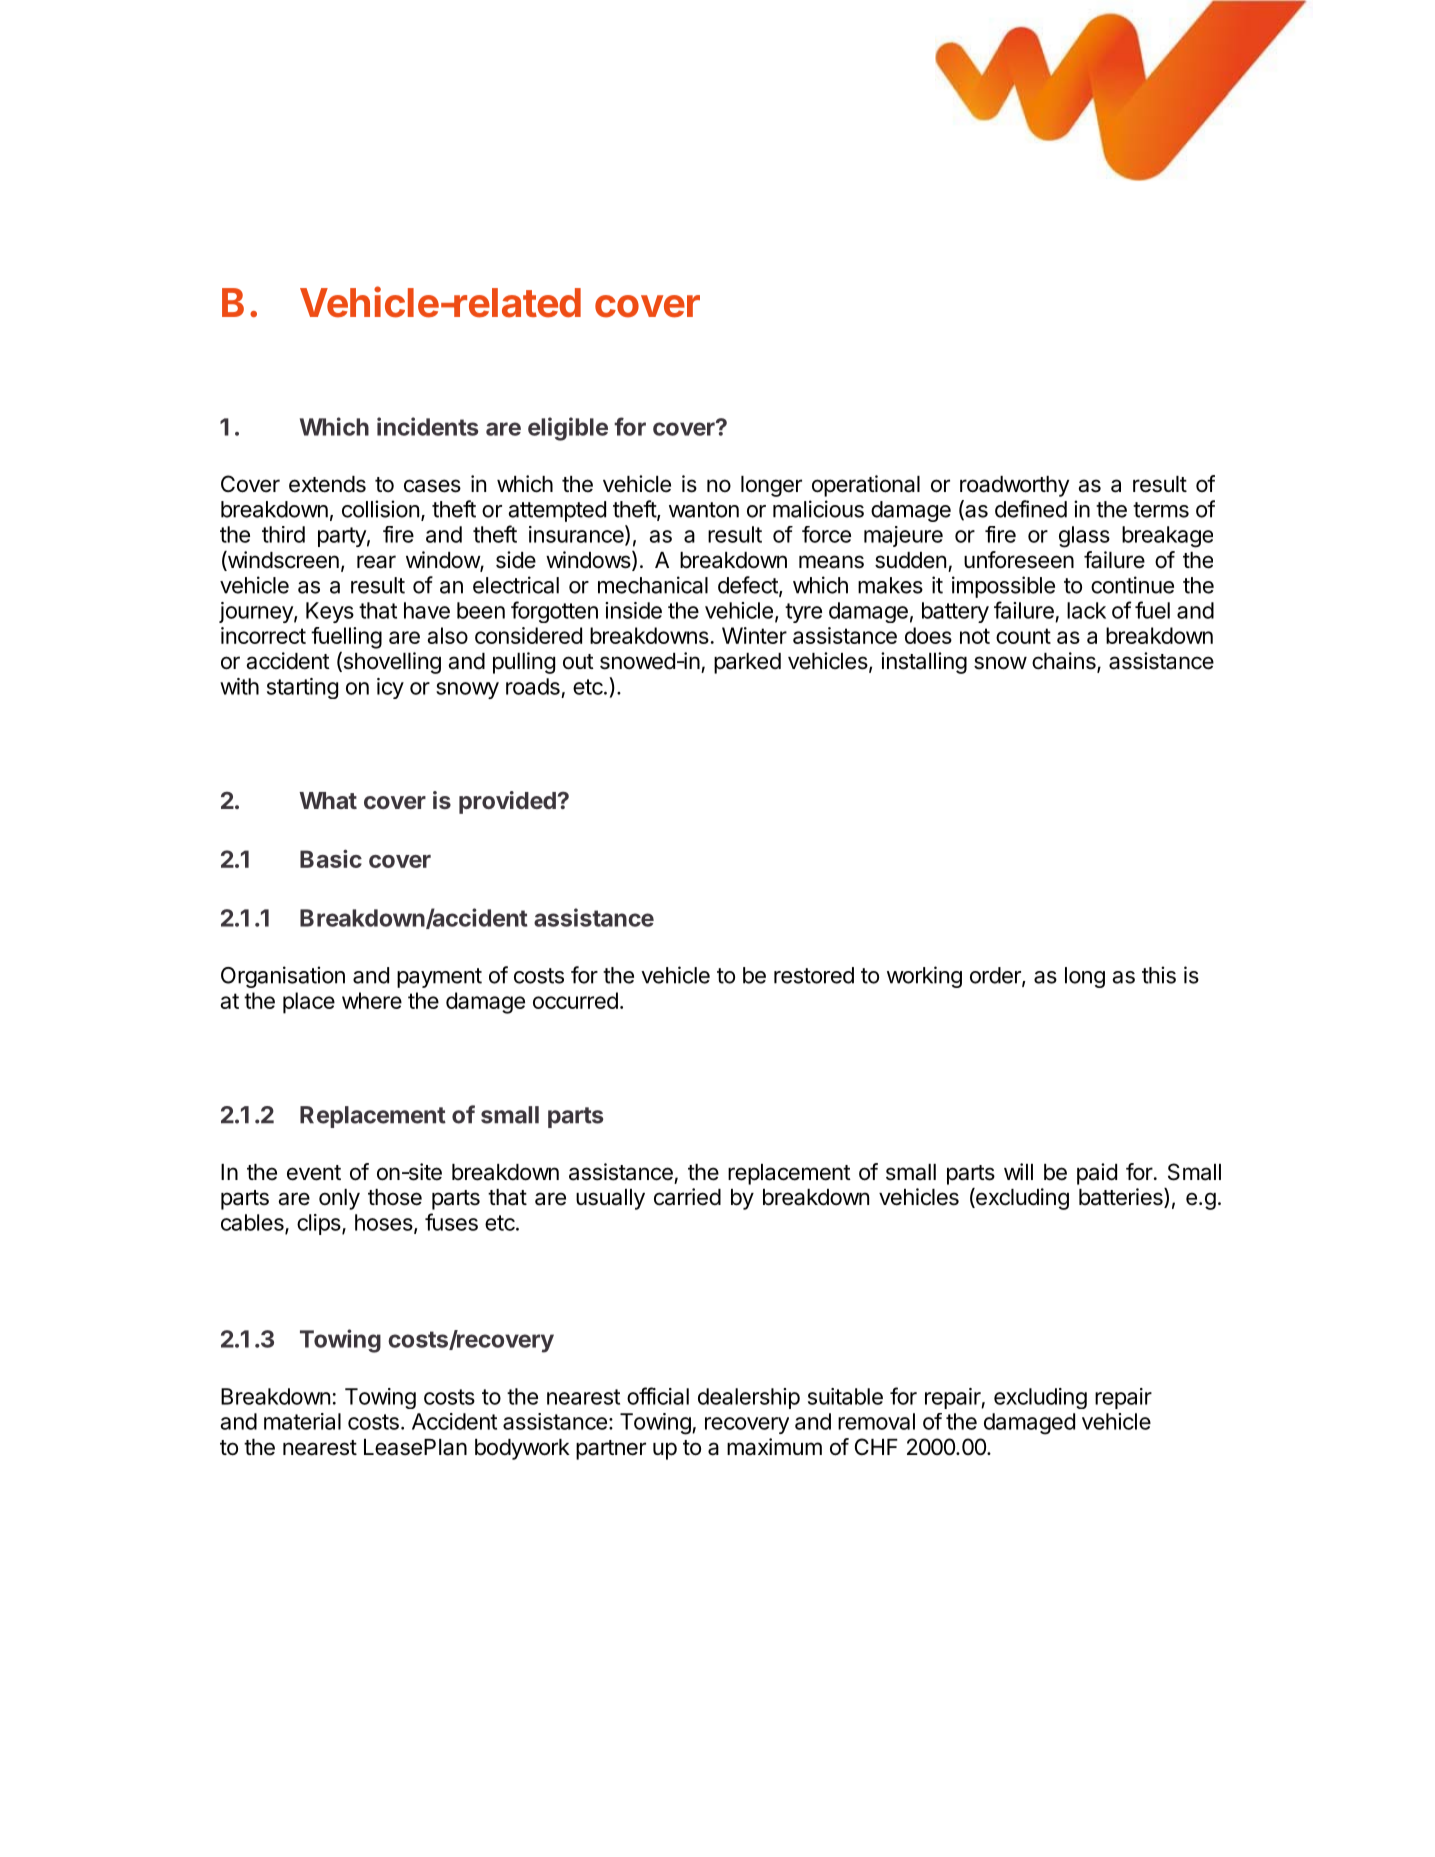  Describe the element at coordinates (302, 1421) in the screenshot. I see `material` at that location.
